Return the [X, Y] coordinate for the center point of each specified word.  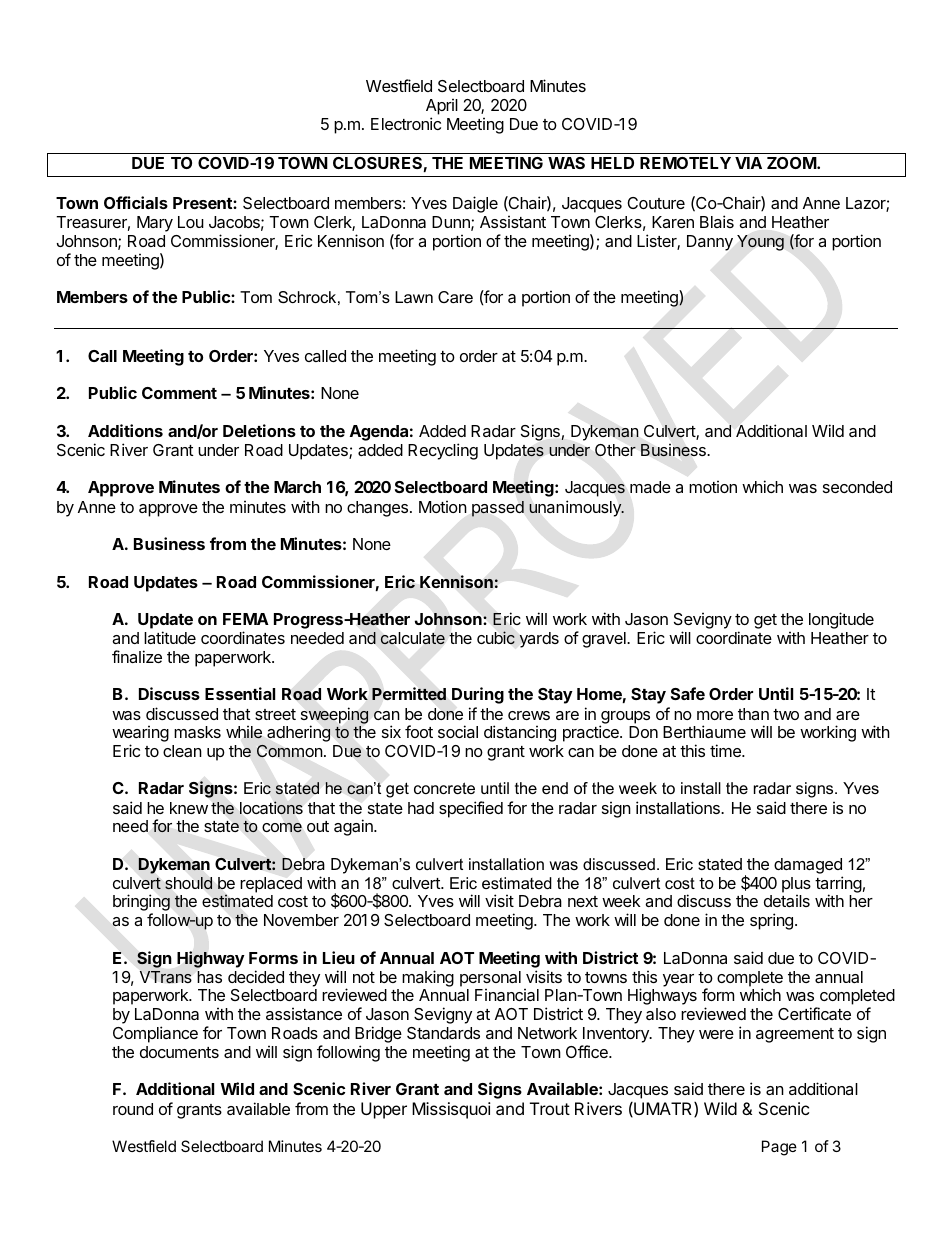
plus [796, 886]
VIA [748, 163]
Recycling [443, 451]
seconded [857, 487]
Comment [179, 393]
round [133, 1109]
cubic [496, 638]
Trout [550, 1108]
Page [779, 1148]
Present [203, 203]
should [188, 883]
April [442, 106]
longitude [841, 620]
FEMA [246, 619]
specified [471, 809]
